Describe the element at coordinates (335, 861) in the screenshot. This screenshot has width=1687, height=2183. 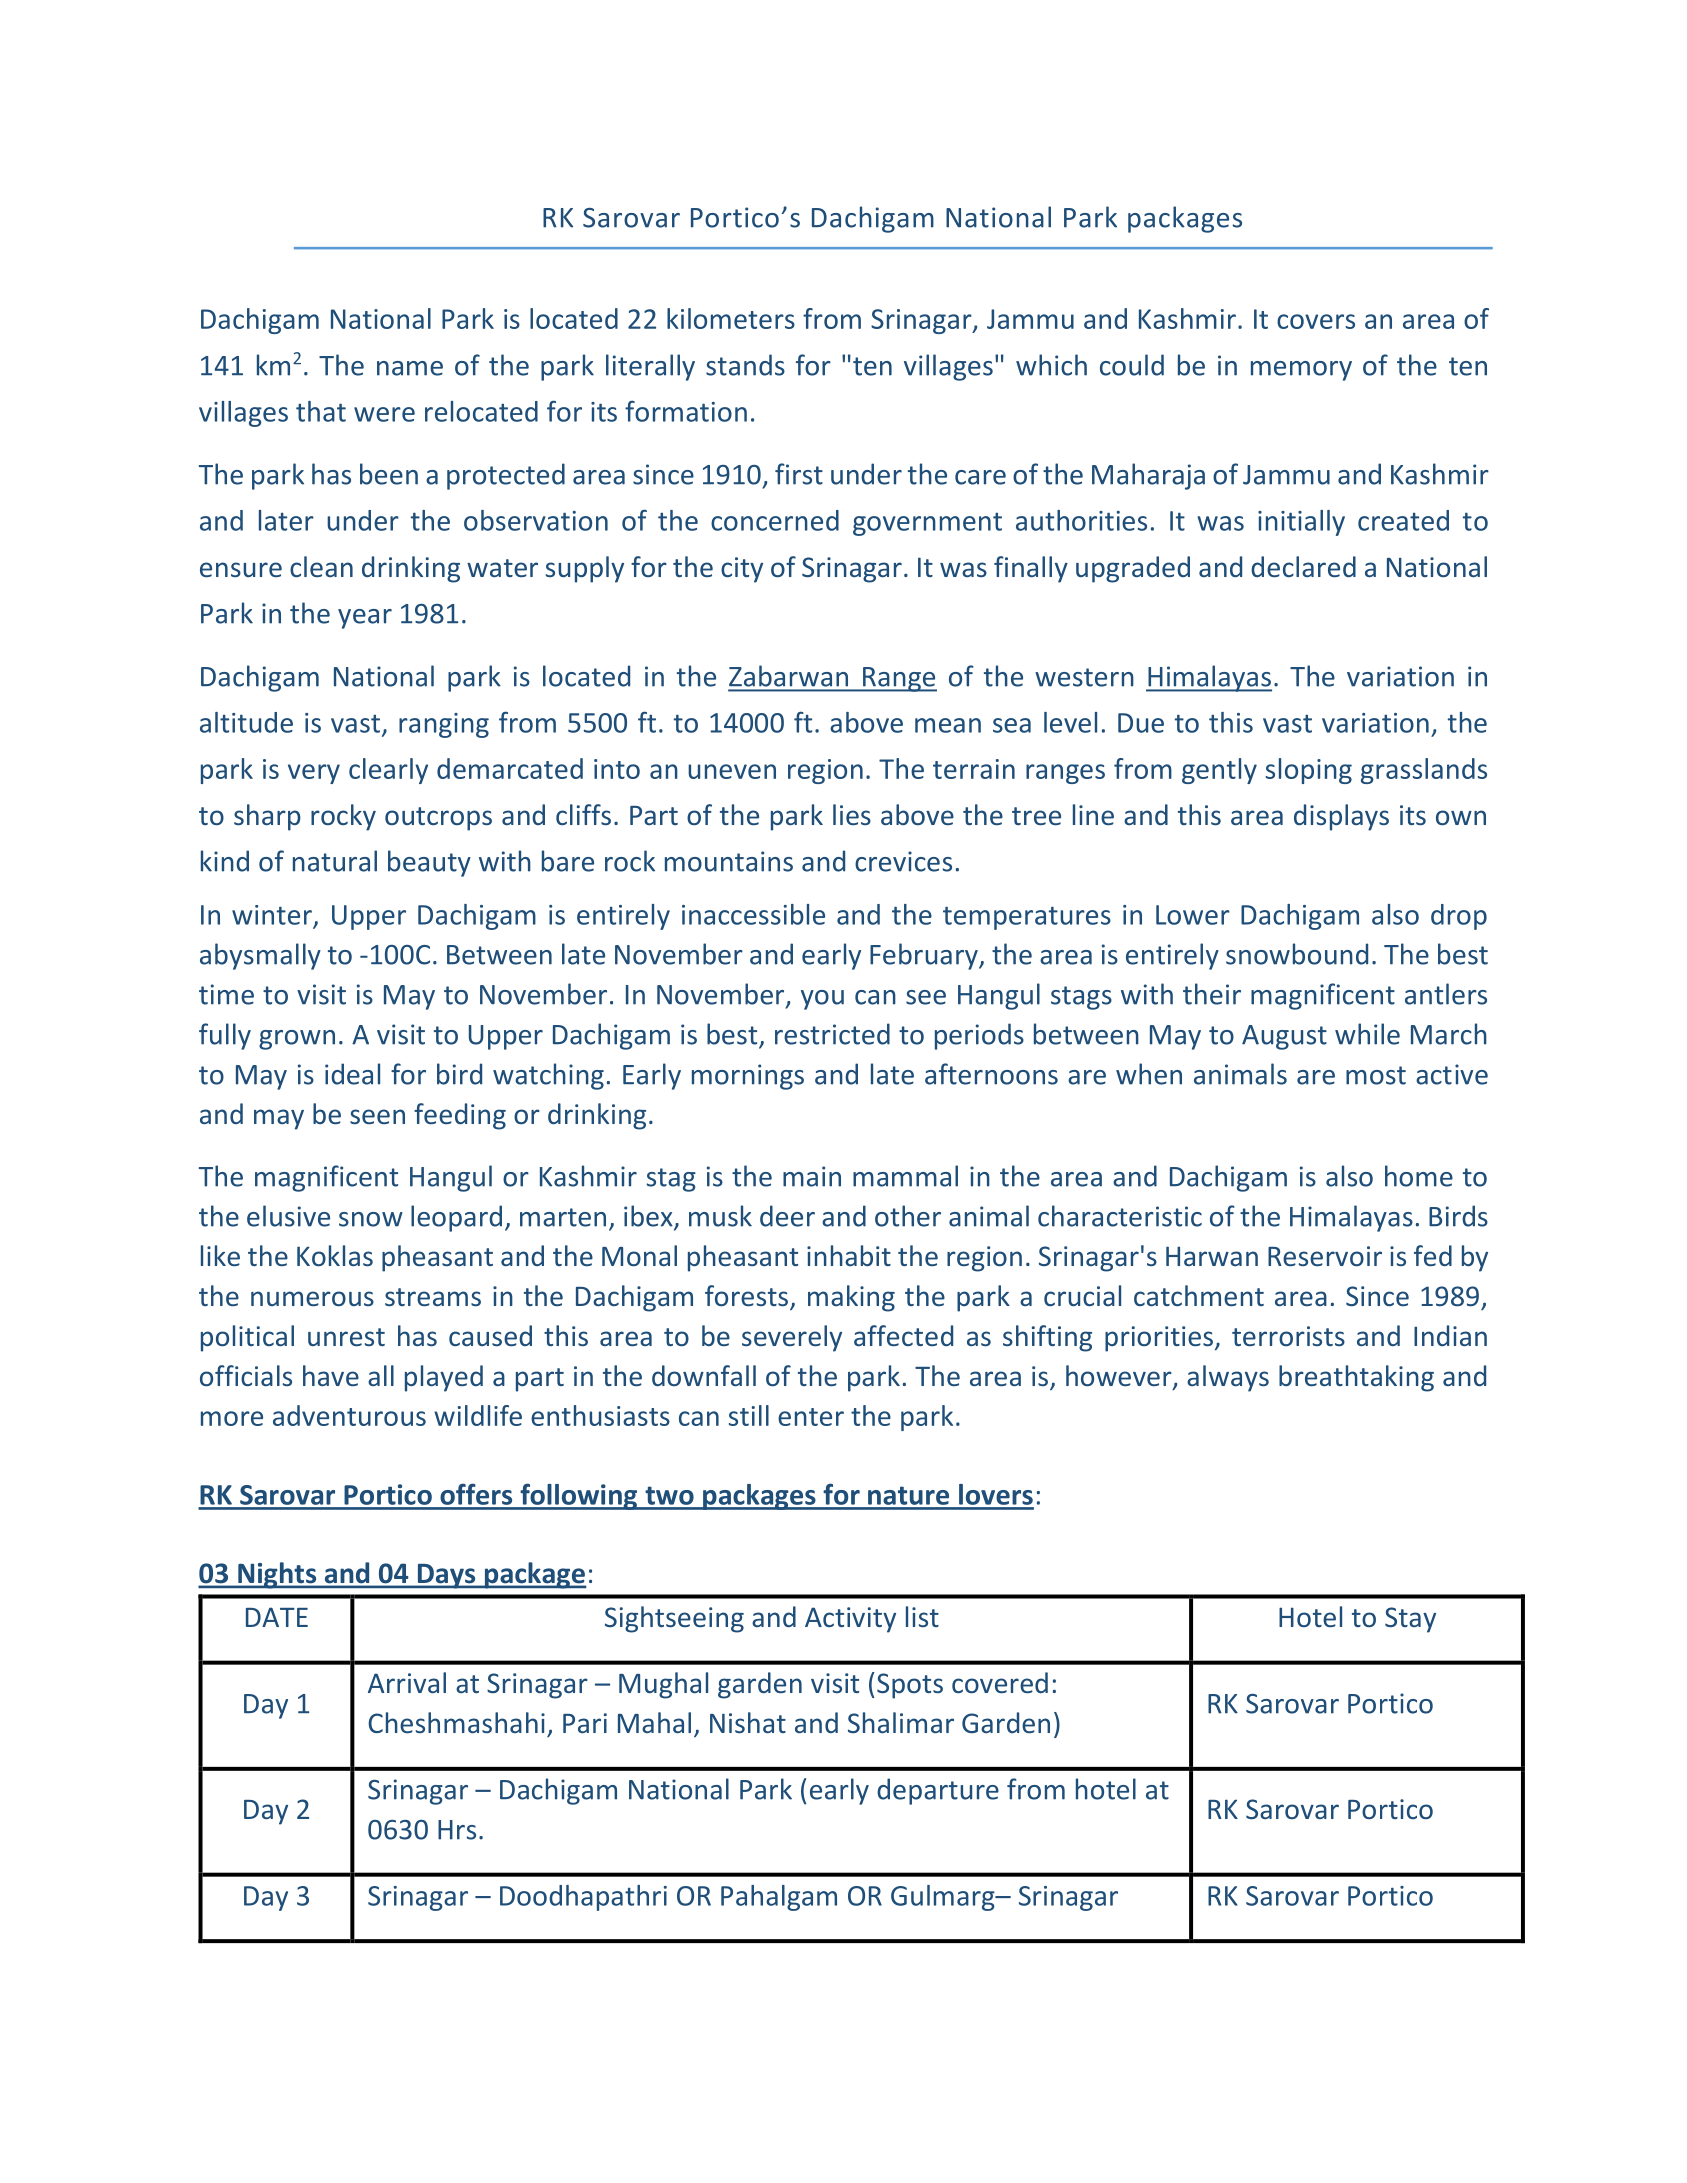
I see `natural` at that location.
